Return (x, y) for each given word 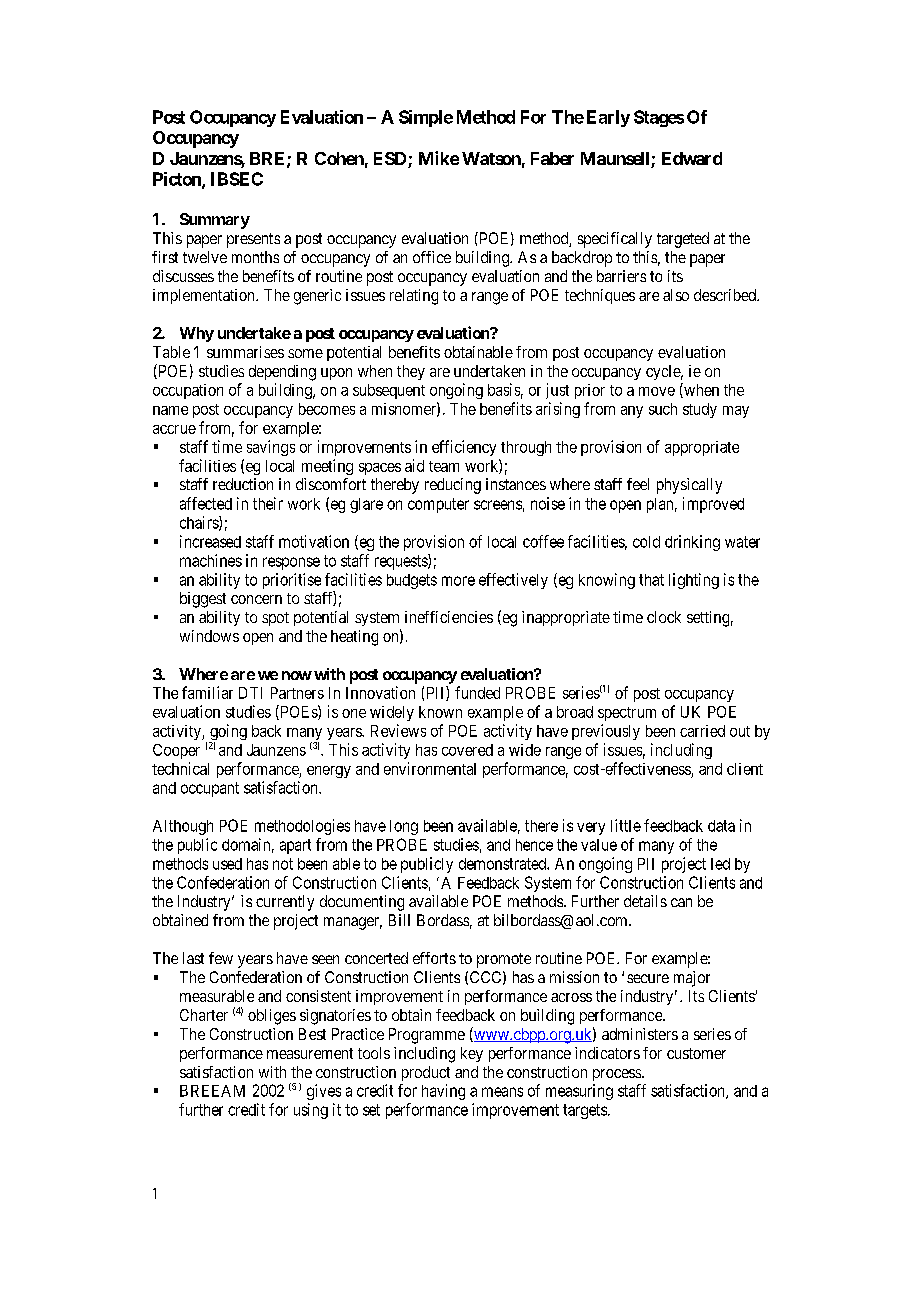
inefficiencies (449, 617)
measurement (310, 1053)
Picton (178, 180)
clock (664, 617)
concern (256, 599)
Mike (439, 158)
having (443, 1092)
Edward (692, 158)
